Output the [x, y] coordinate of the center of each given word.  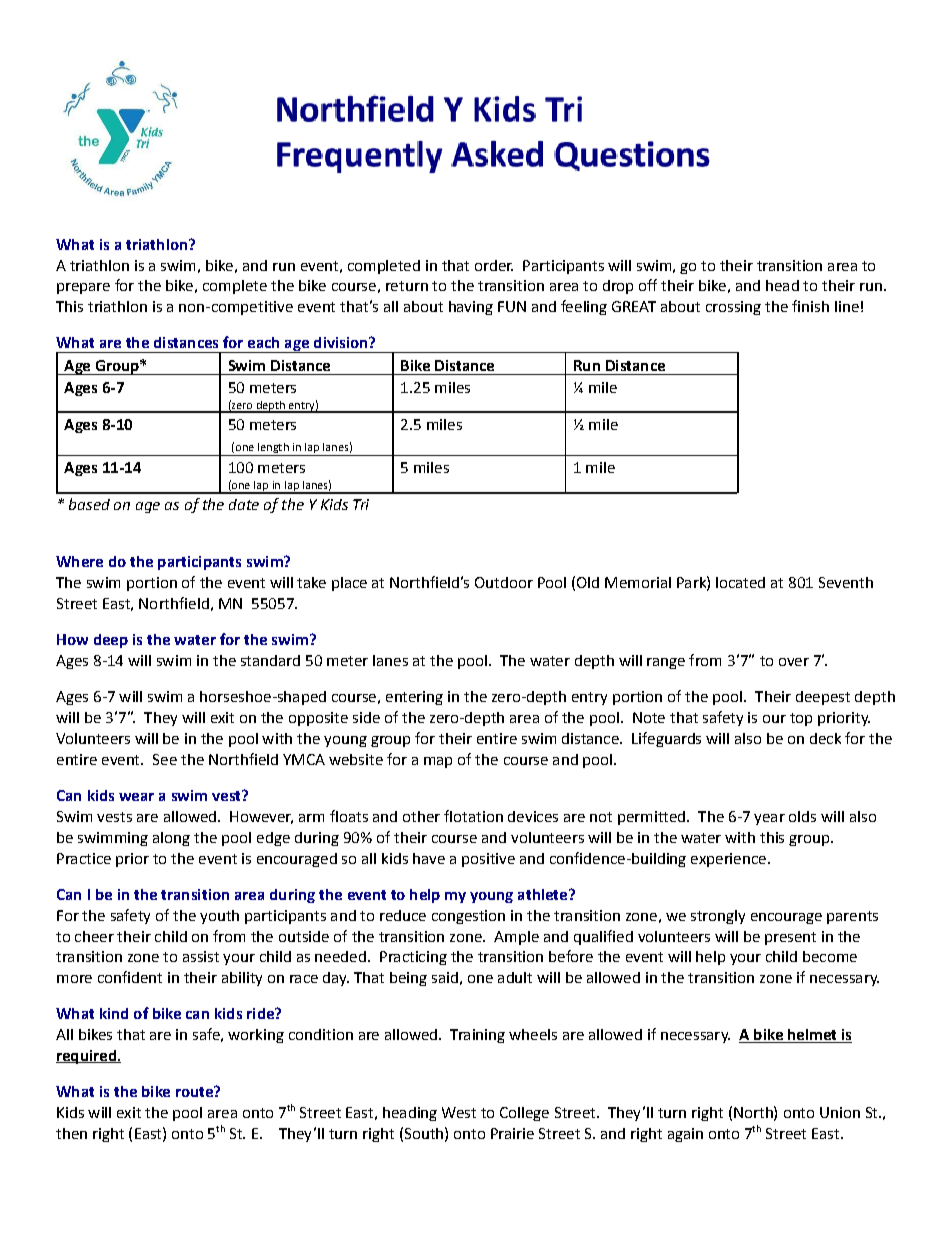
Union [840, 1112]
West [459, 1112]
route [195, 1091]
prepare [83, 288]
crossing [733, 308]
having [471, 308]
